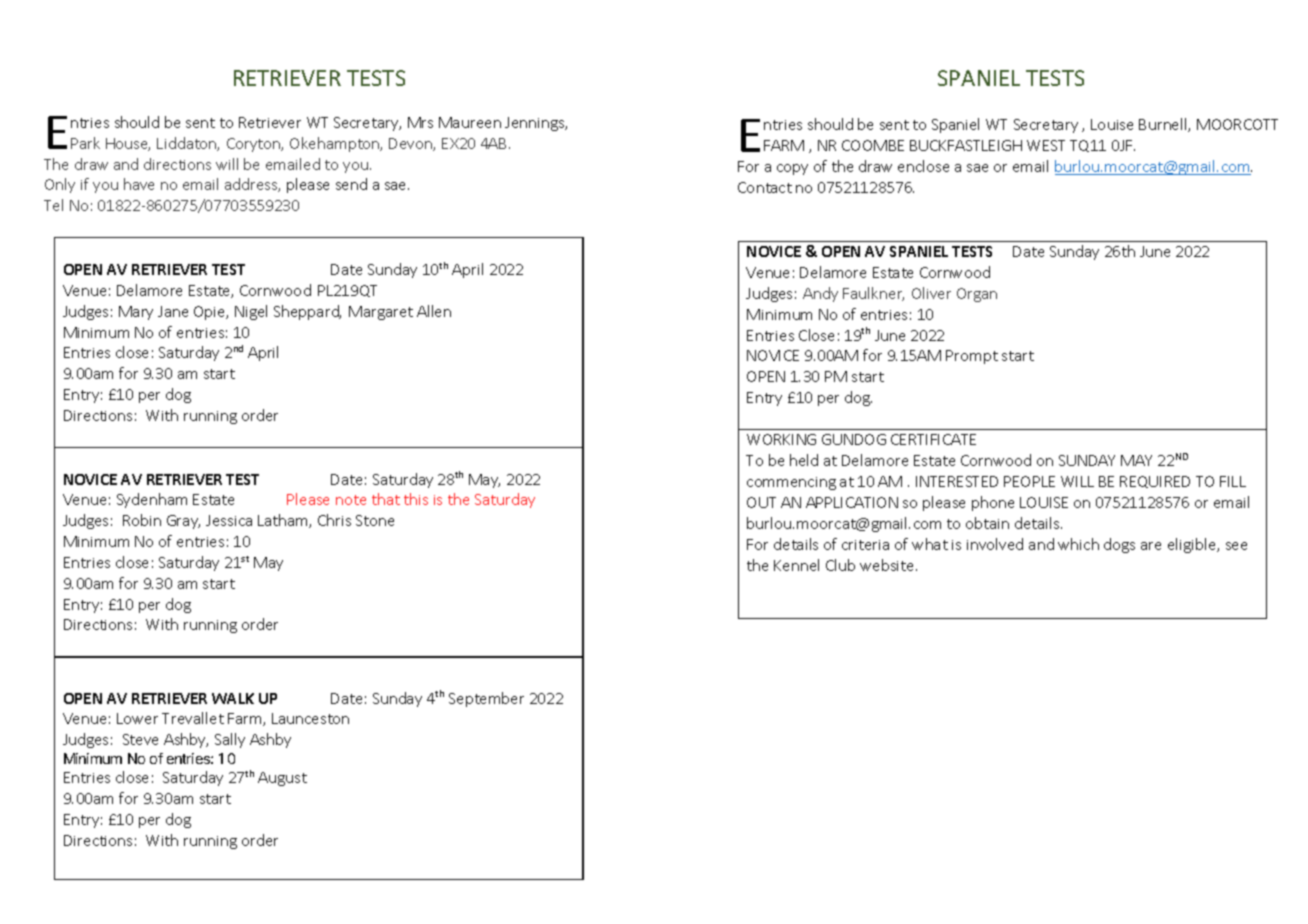 The width and height of the image is (1308, 924). I want to click on Organ, so click(977, 295).
